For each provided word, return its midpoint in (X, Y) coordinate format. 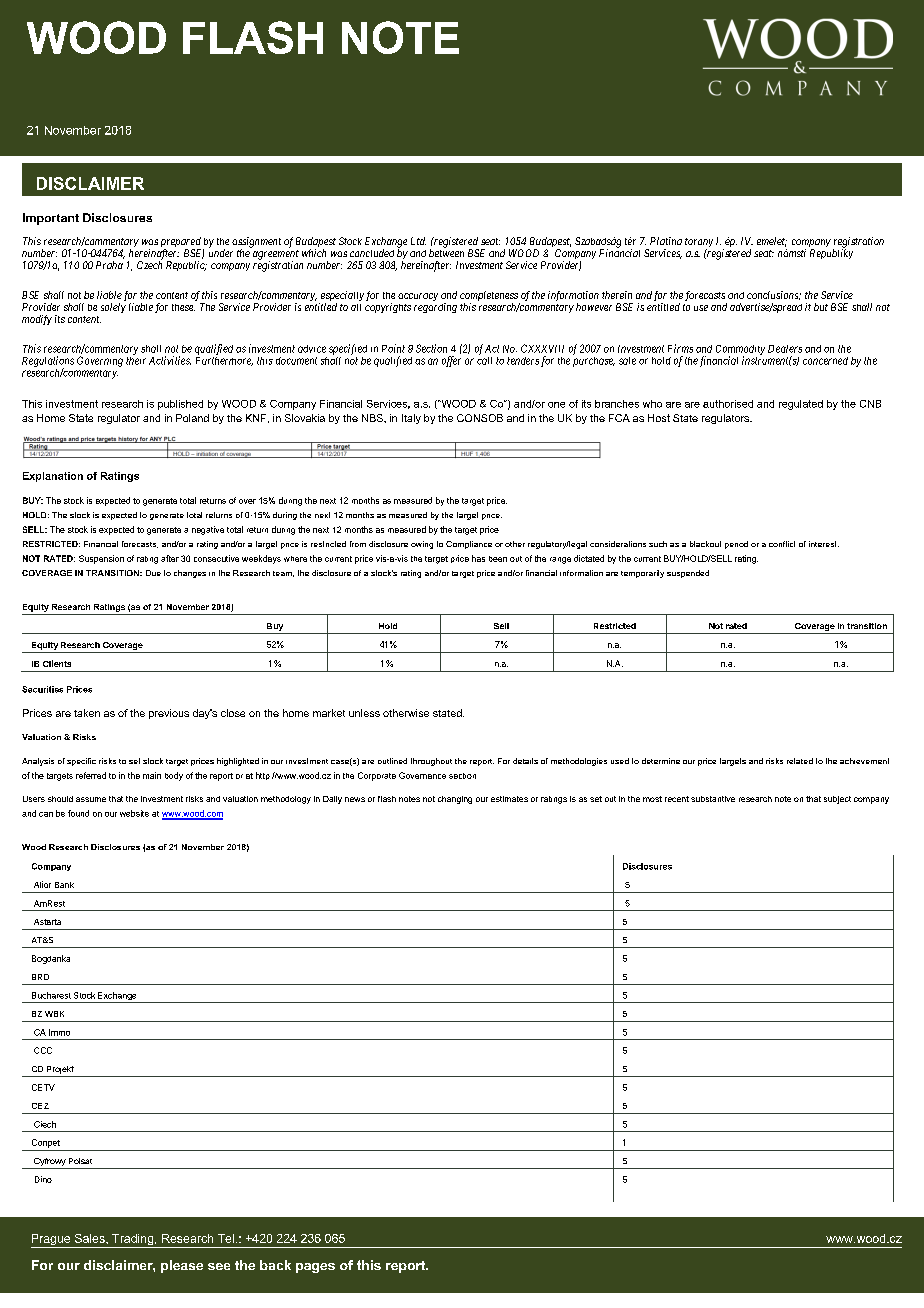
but (821, 307)
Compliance (469, 545)
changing (455, 800)
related (800, 761)
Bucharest (51, 995)
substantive (713, 799)
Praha (109, 265)
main (152, 775)
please (182, 1266)
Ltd (418, 241)
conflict (782, 544)
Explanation (53, 477)
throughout (431, 762)
